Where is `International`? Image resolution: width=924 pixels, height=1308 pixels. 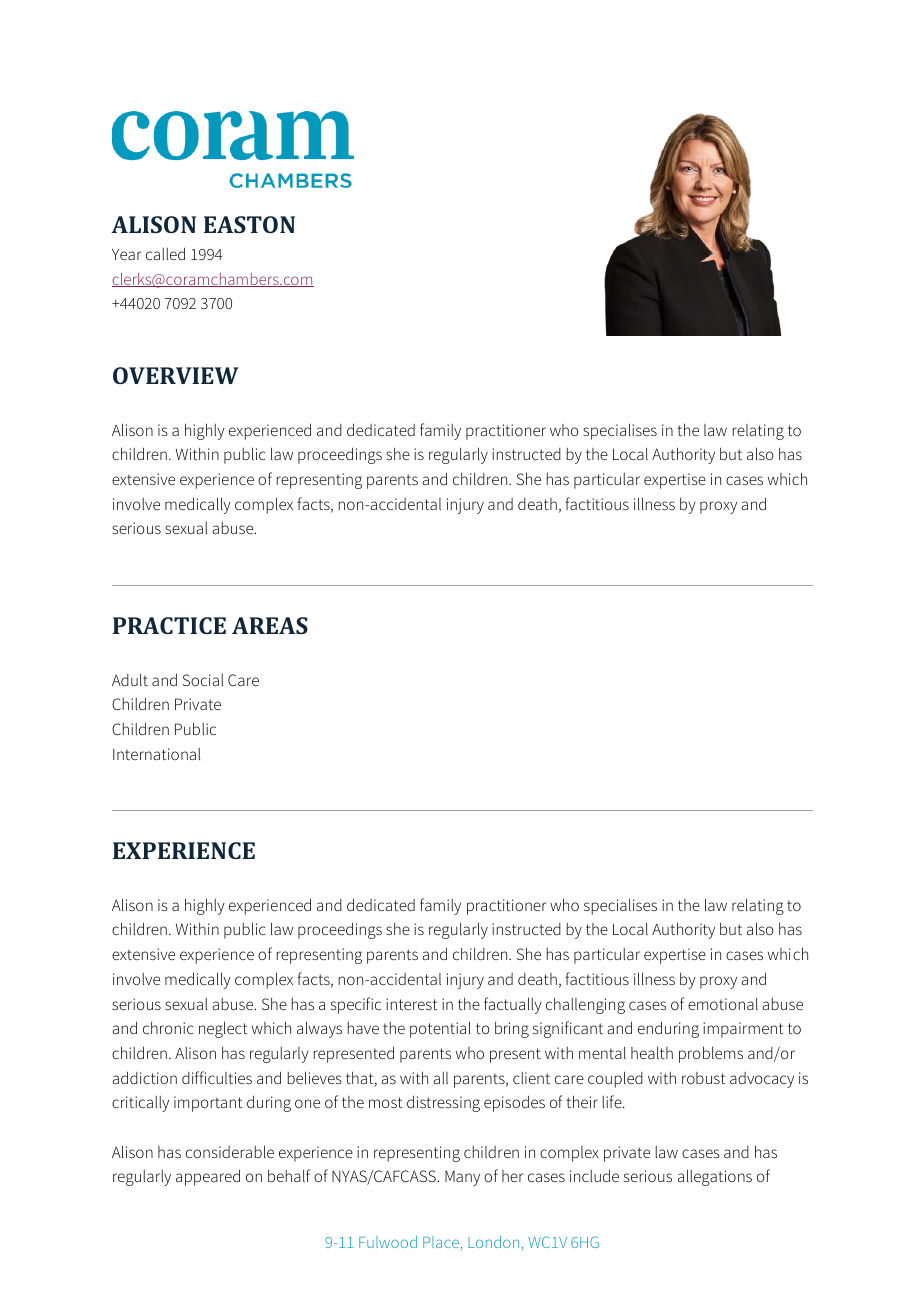
International is located at coordinates (156, 754).
